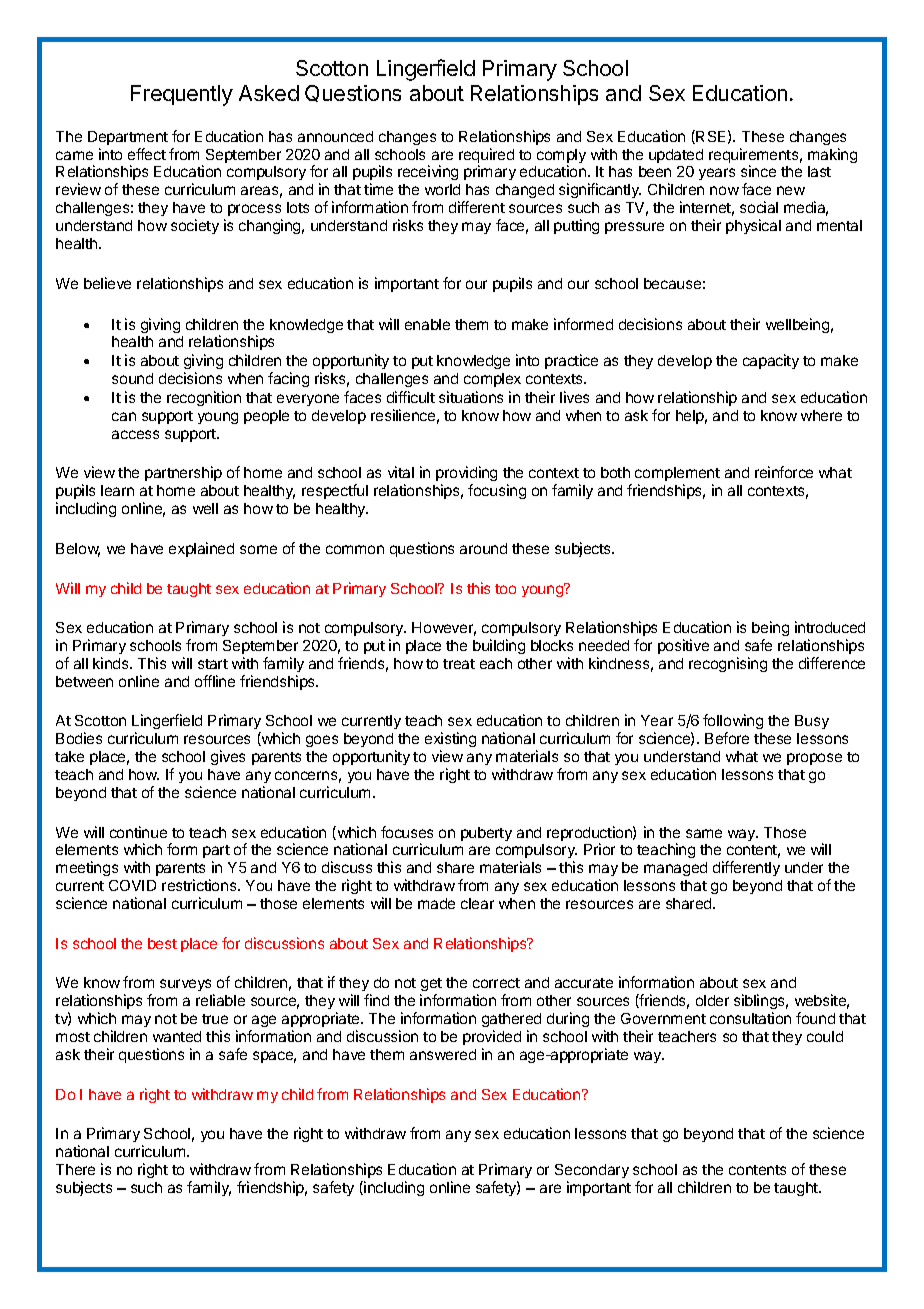 Image resolution: width=924 pixels, height=1309 pixels. Describe the element at coordinates (427, 324) in the screenshot. I see `enable` at that location.
